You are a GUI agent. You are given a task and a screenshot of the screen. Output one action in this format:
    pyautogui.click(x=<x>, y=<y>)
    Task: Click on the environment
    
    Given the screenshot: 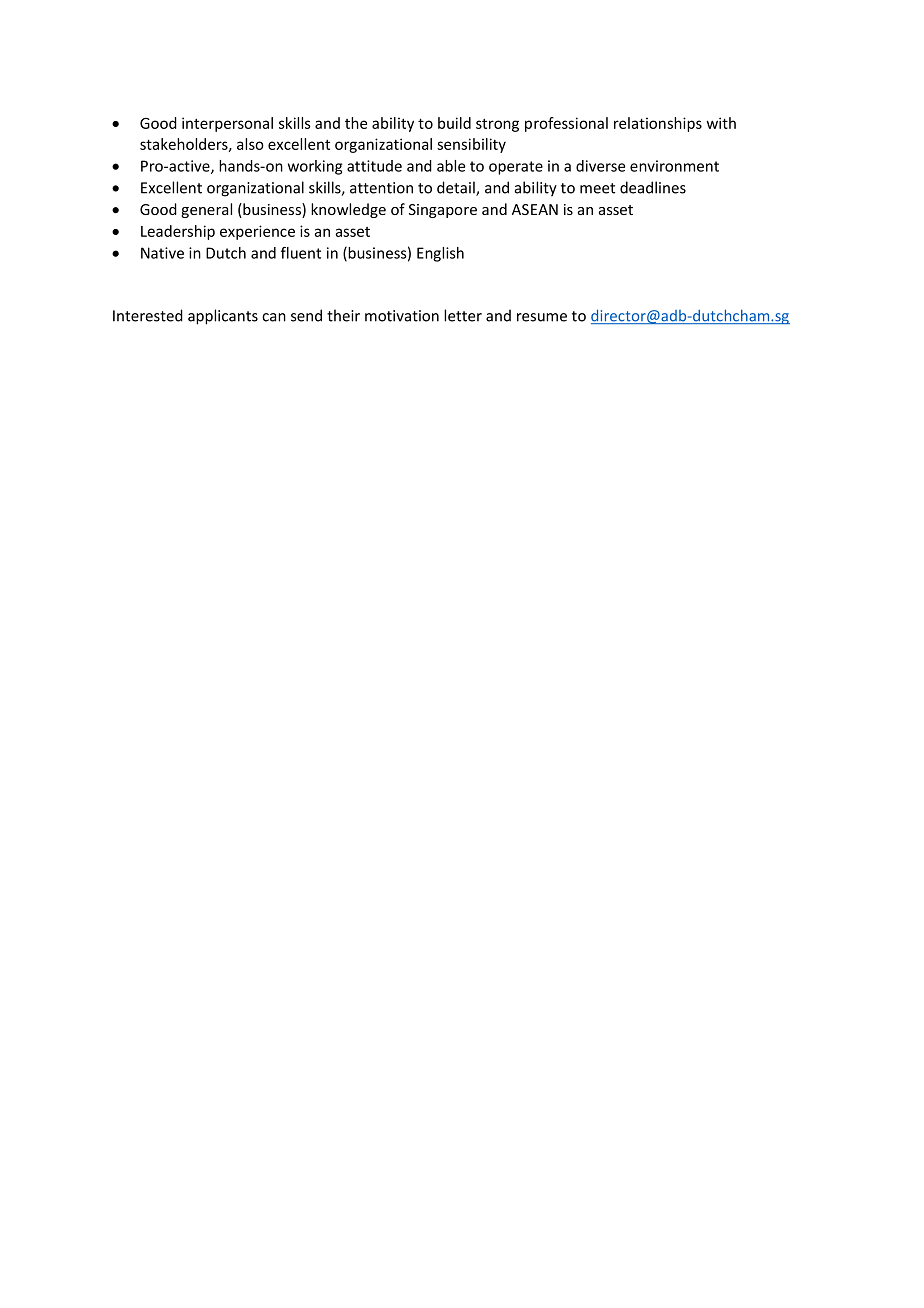 What is the action you would take?
    pyautogui.click(x=674, y=166)
